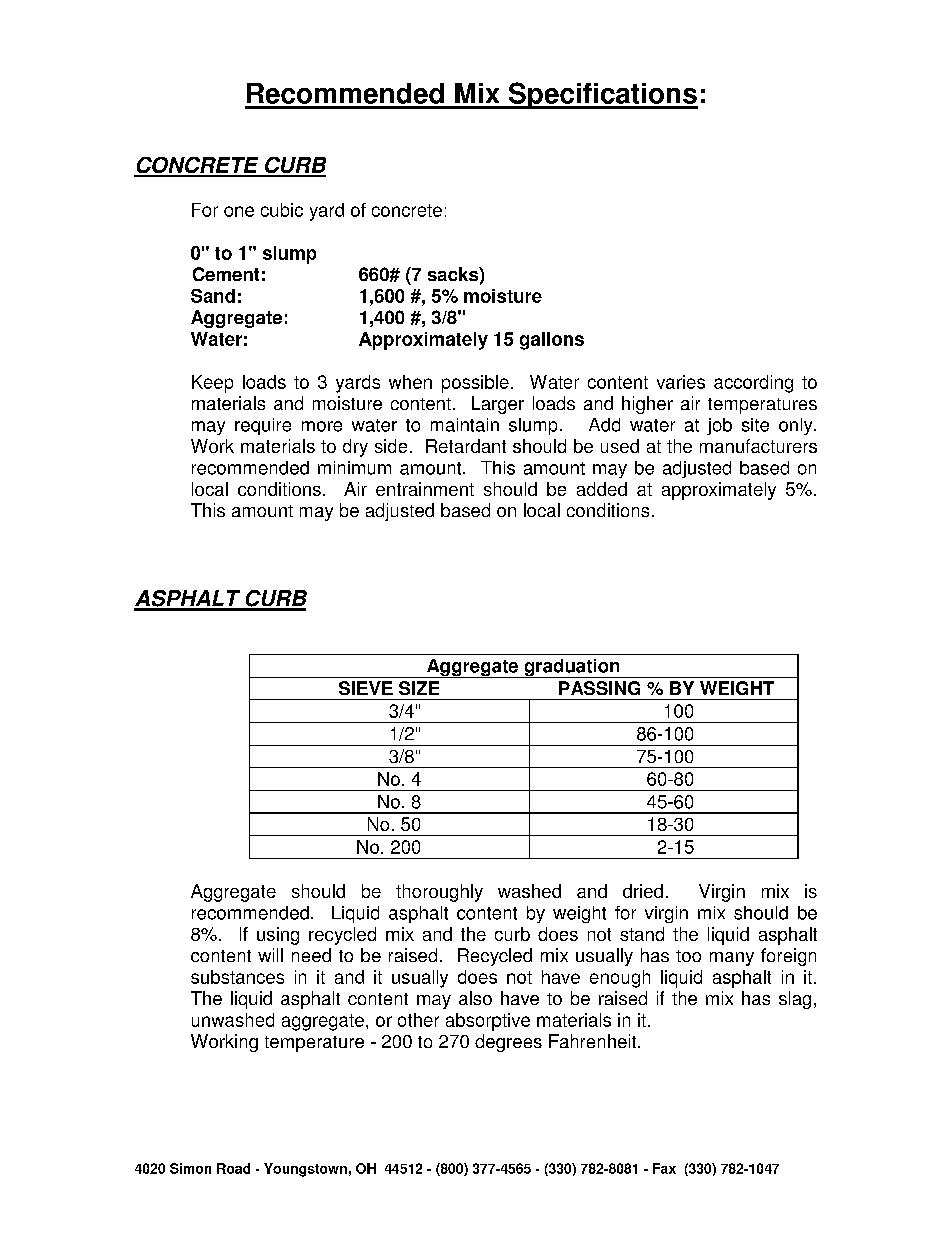 This screenshot has height=1233, width=952. What do you see at coordinates (212, 384) in the screenshot?
I see `Keep` at bounding box center [212, 384].
